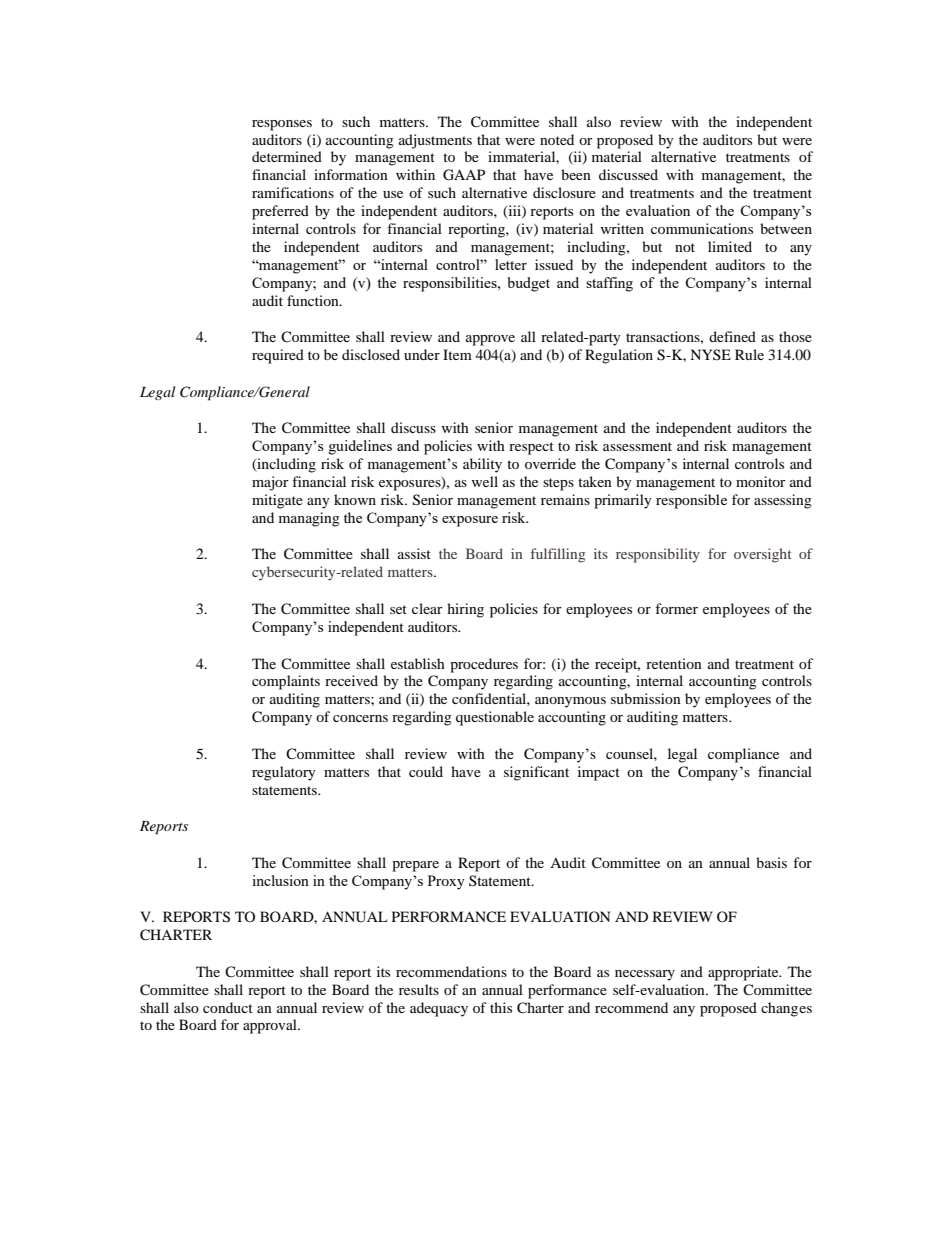 Image resolution: width=952 pixels, height=1233 pixels. Describe the element at coordinates (771, 862) in the screenshot. I see `basis` at that location.
